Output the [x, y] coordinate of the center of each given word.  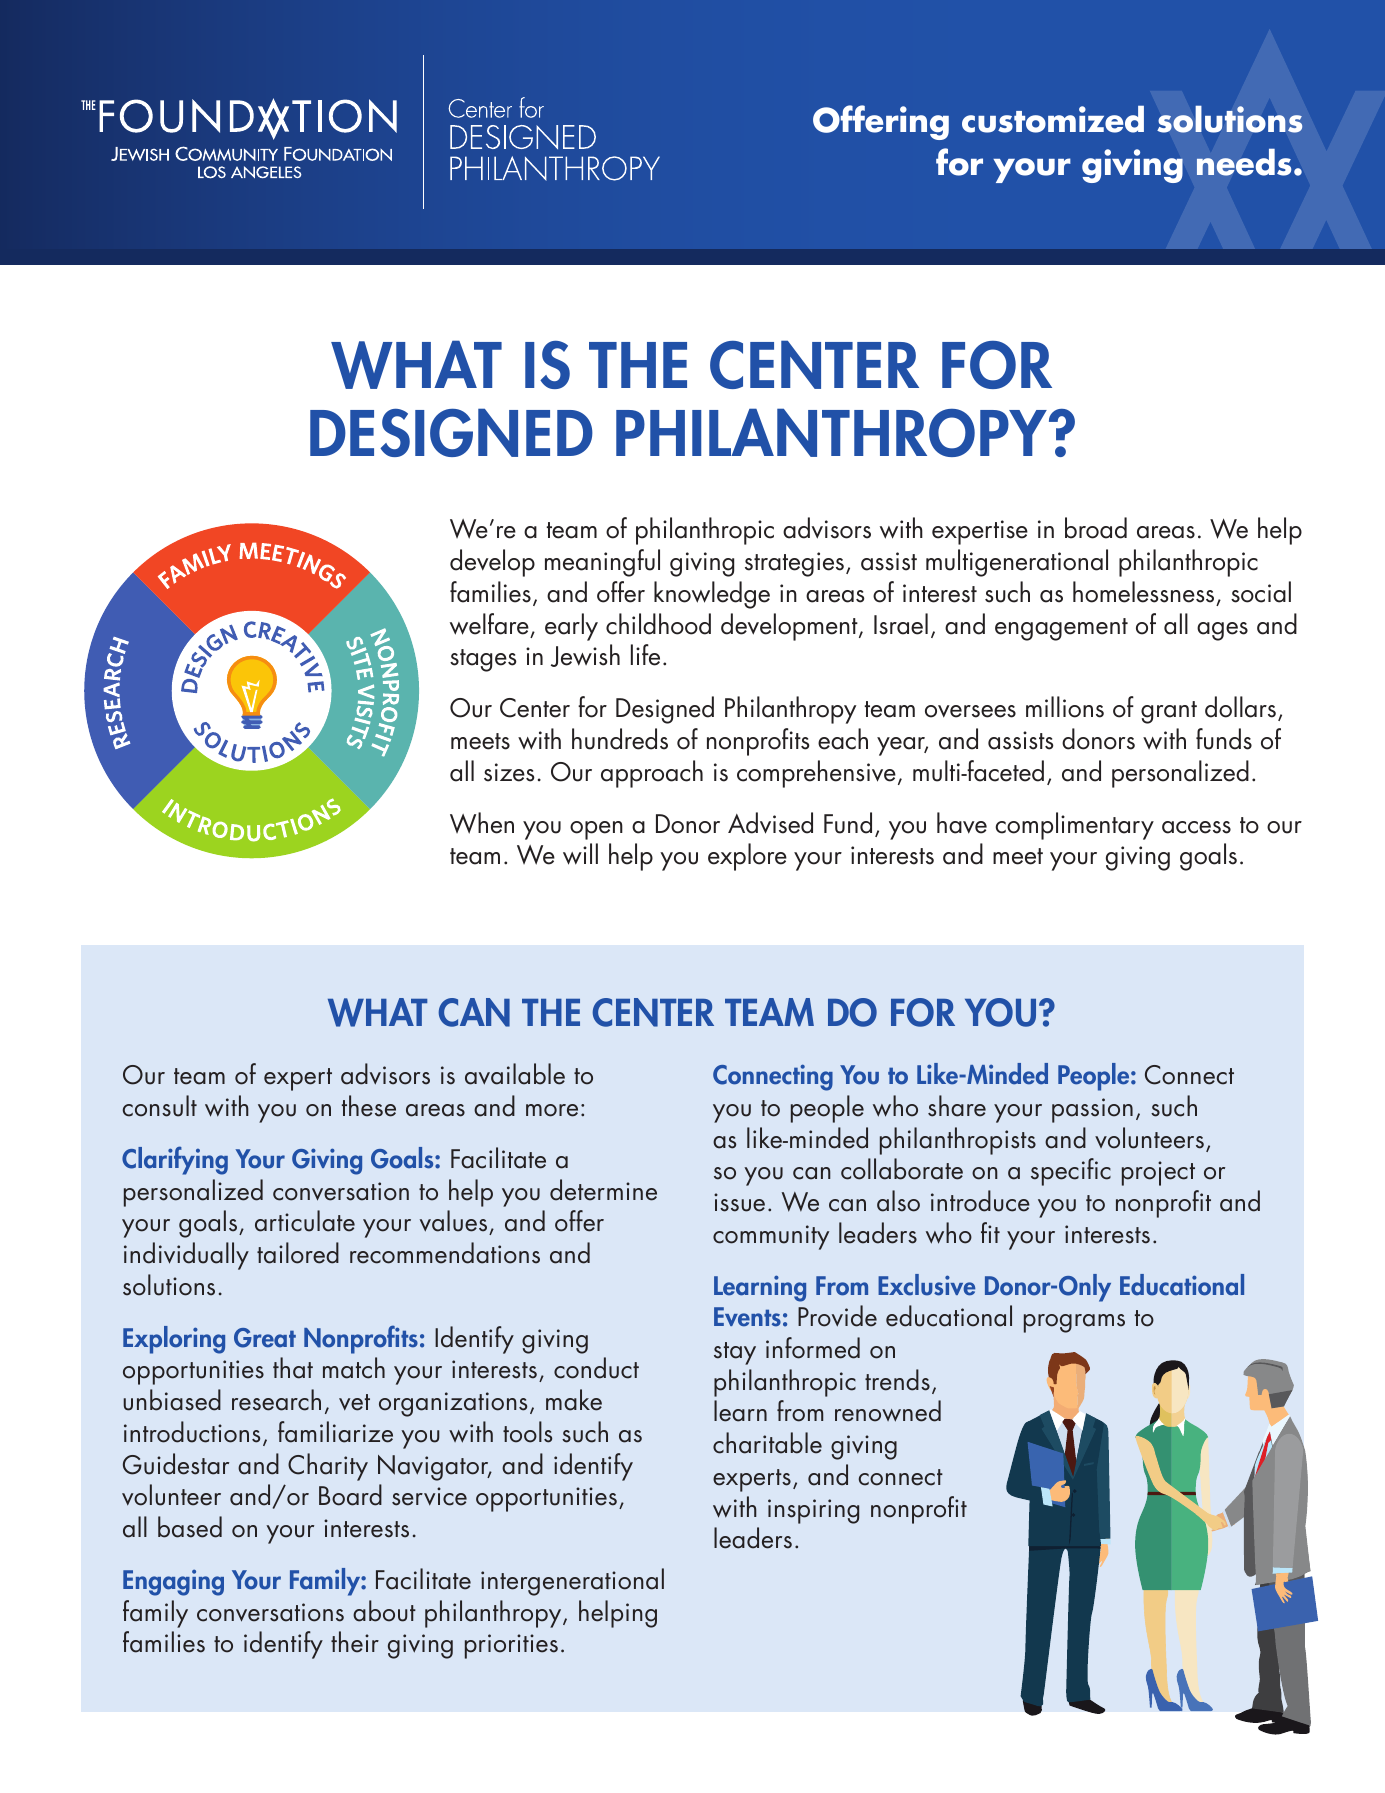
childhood [658, 624]
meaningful [602, 563]
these [369, 1106]
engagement [1061, 629]
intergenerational [572, 1582]
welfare [489, 624]
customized [1053, 119]
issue [739, 1202]
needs [1244, 162]
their [355, 1642]
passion [1092, 1110]
